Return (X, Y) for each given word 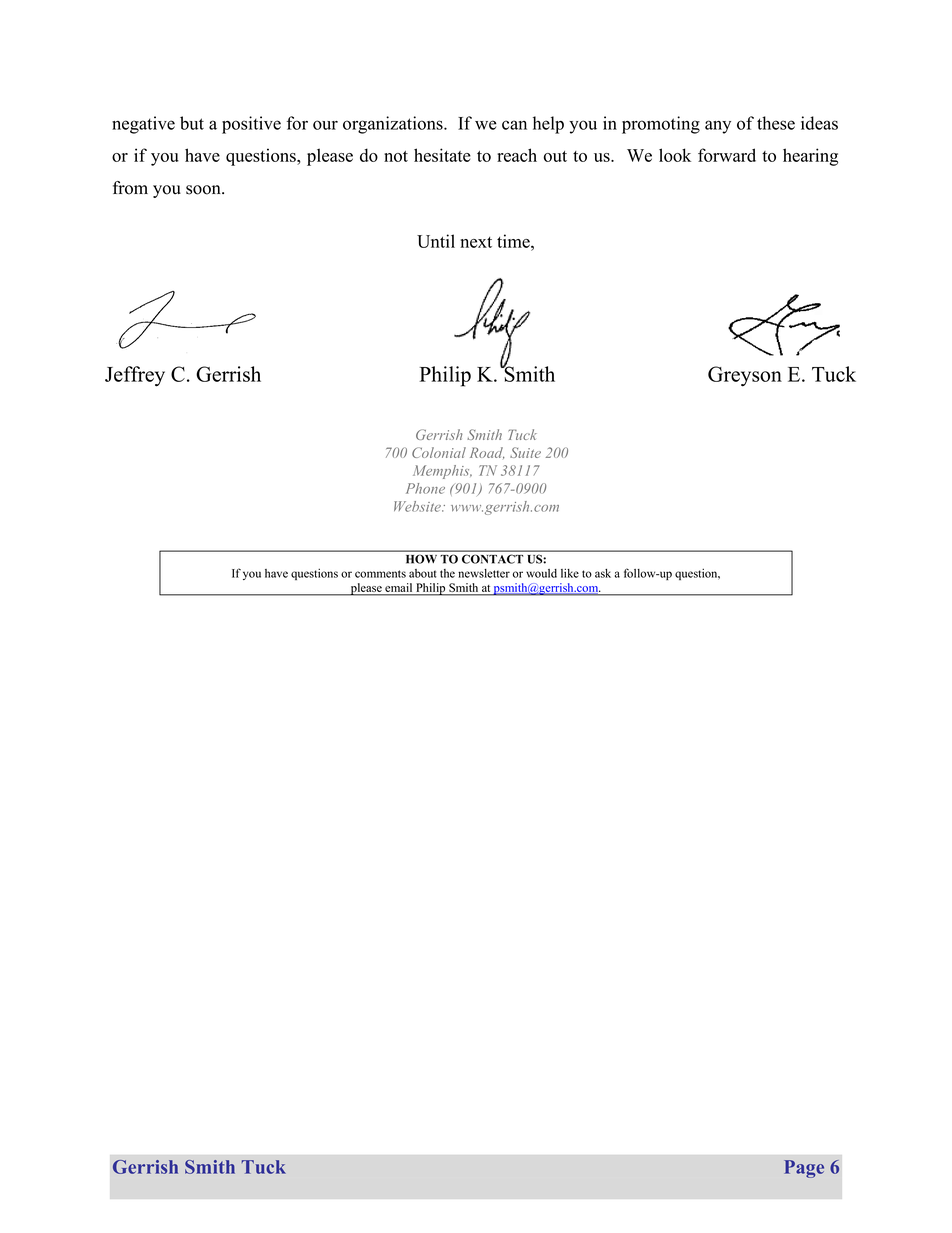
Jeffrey (135, 376)
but (192, 123)
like (570, 573)
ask (603, 573)
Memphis (442, 472)
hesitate (442, 155)
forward (727, 155)
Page (804, 1169)
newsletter (484, 573)
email (398, 587)
